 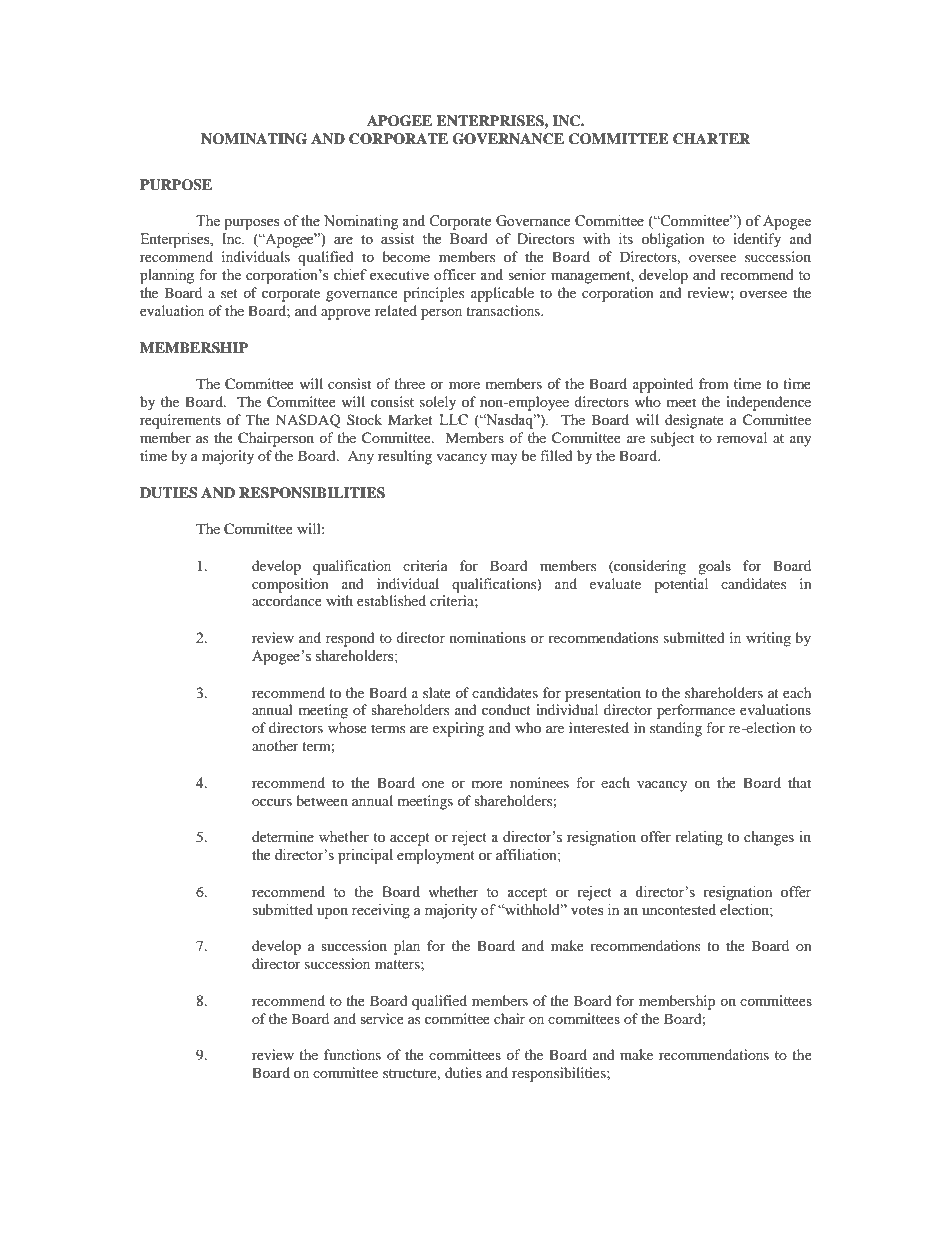 What do you see at coordinates (406, 256) in the page?
I see `become` at bounding box center [406, 256].
